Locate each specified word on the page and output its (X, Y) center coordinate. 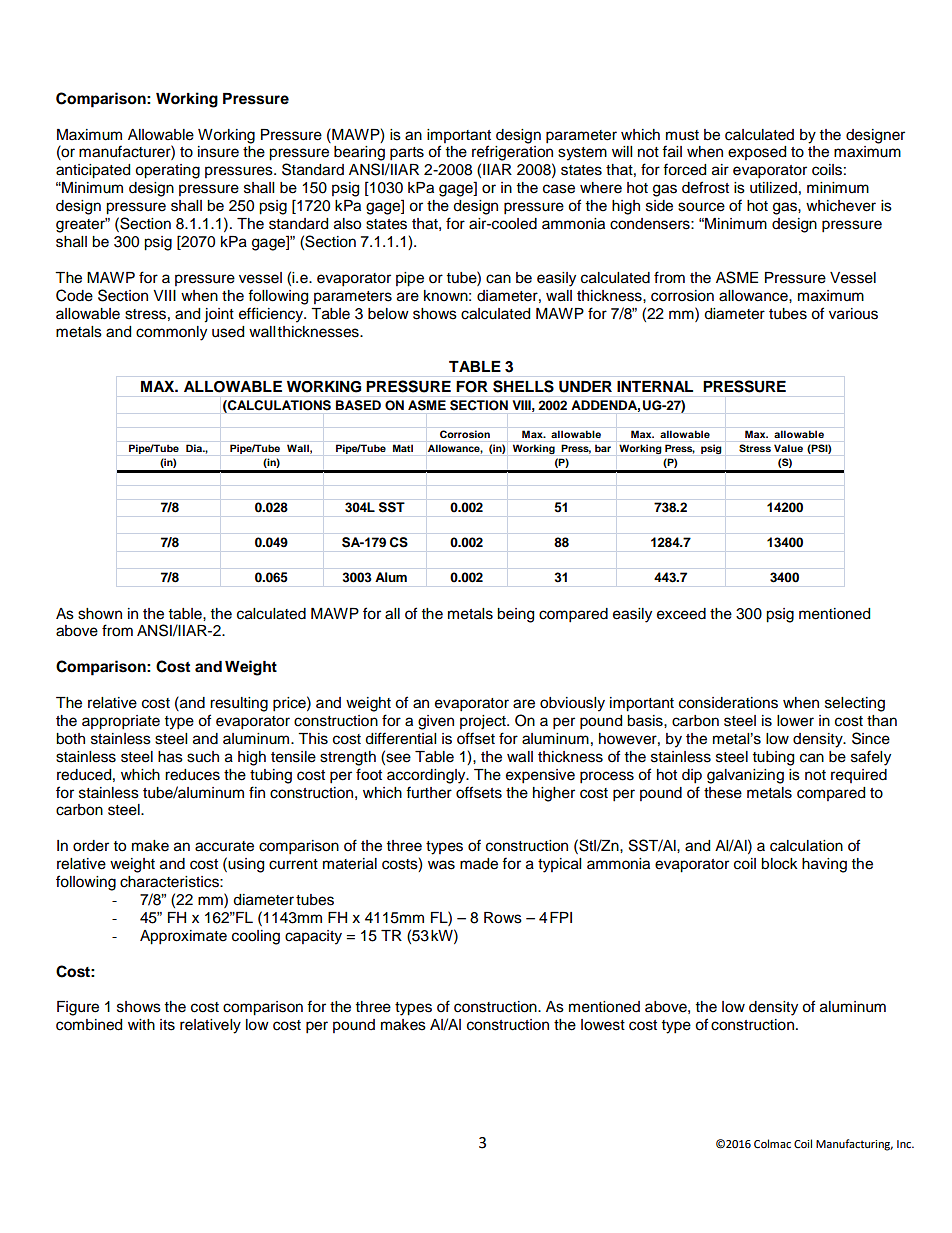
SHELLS (523, 386)
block (779, 864)
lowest (603, 1025)
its (167, 1025)
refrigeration (512, 153)
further (429, 792)
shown (100, 614)
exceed (681, 614)
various (853, 314)
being (515, 615)
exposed (757, 153)
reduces (192, 775)
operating (167, 171)
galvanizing (745, 776)
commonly (171, 333)
